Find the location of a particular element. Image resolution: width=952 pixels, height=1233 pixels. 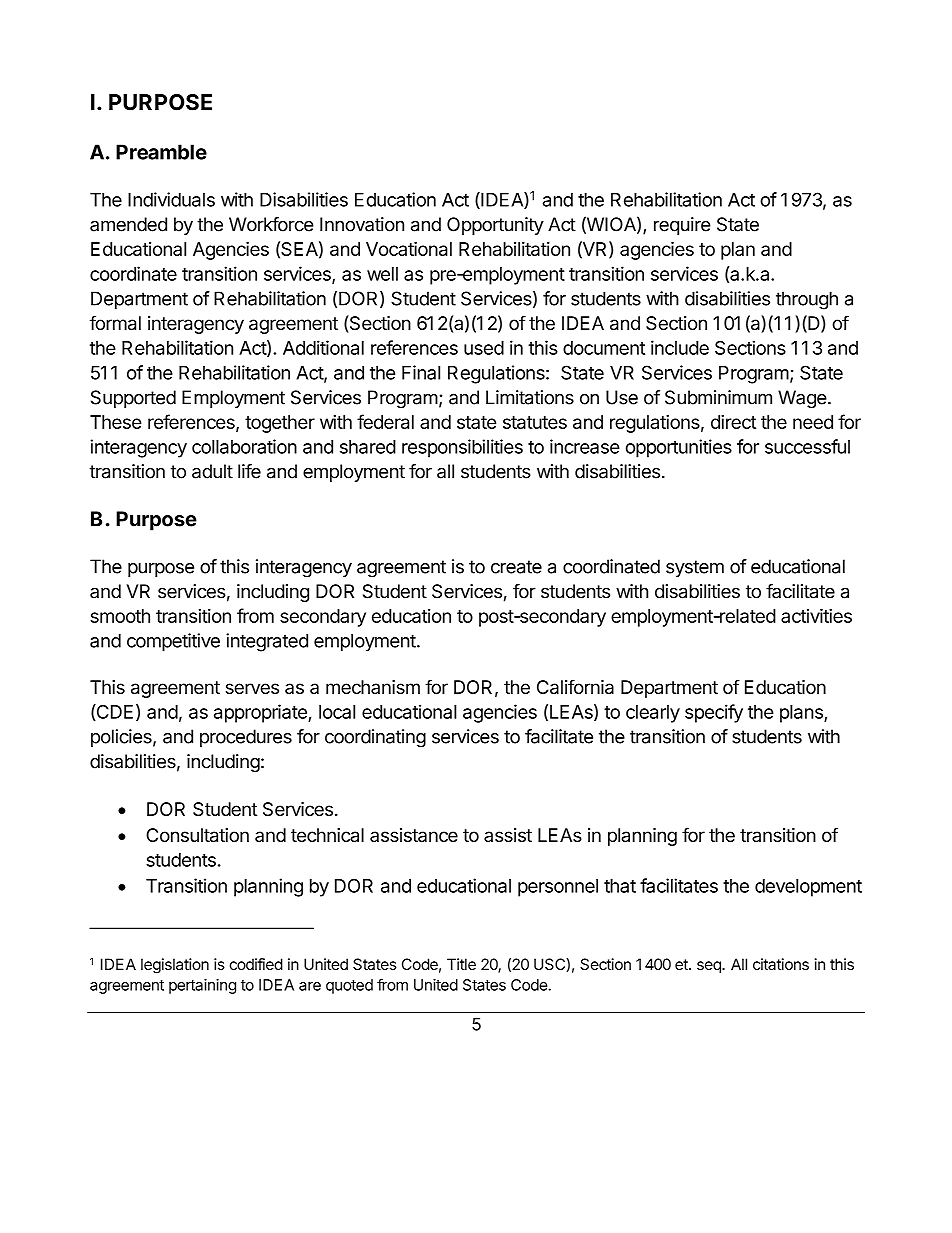

Opportunity is located at coordinates (495, 226).
